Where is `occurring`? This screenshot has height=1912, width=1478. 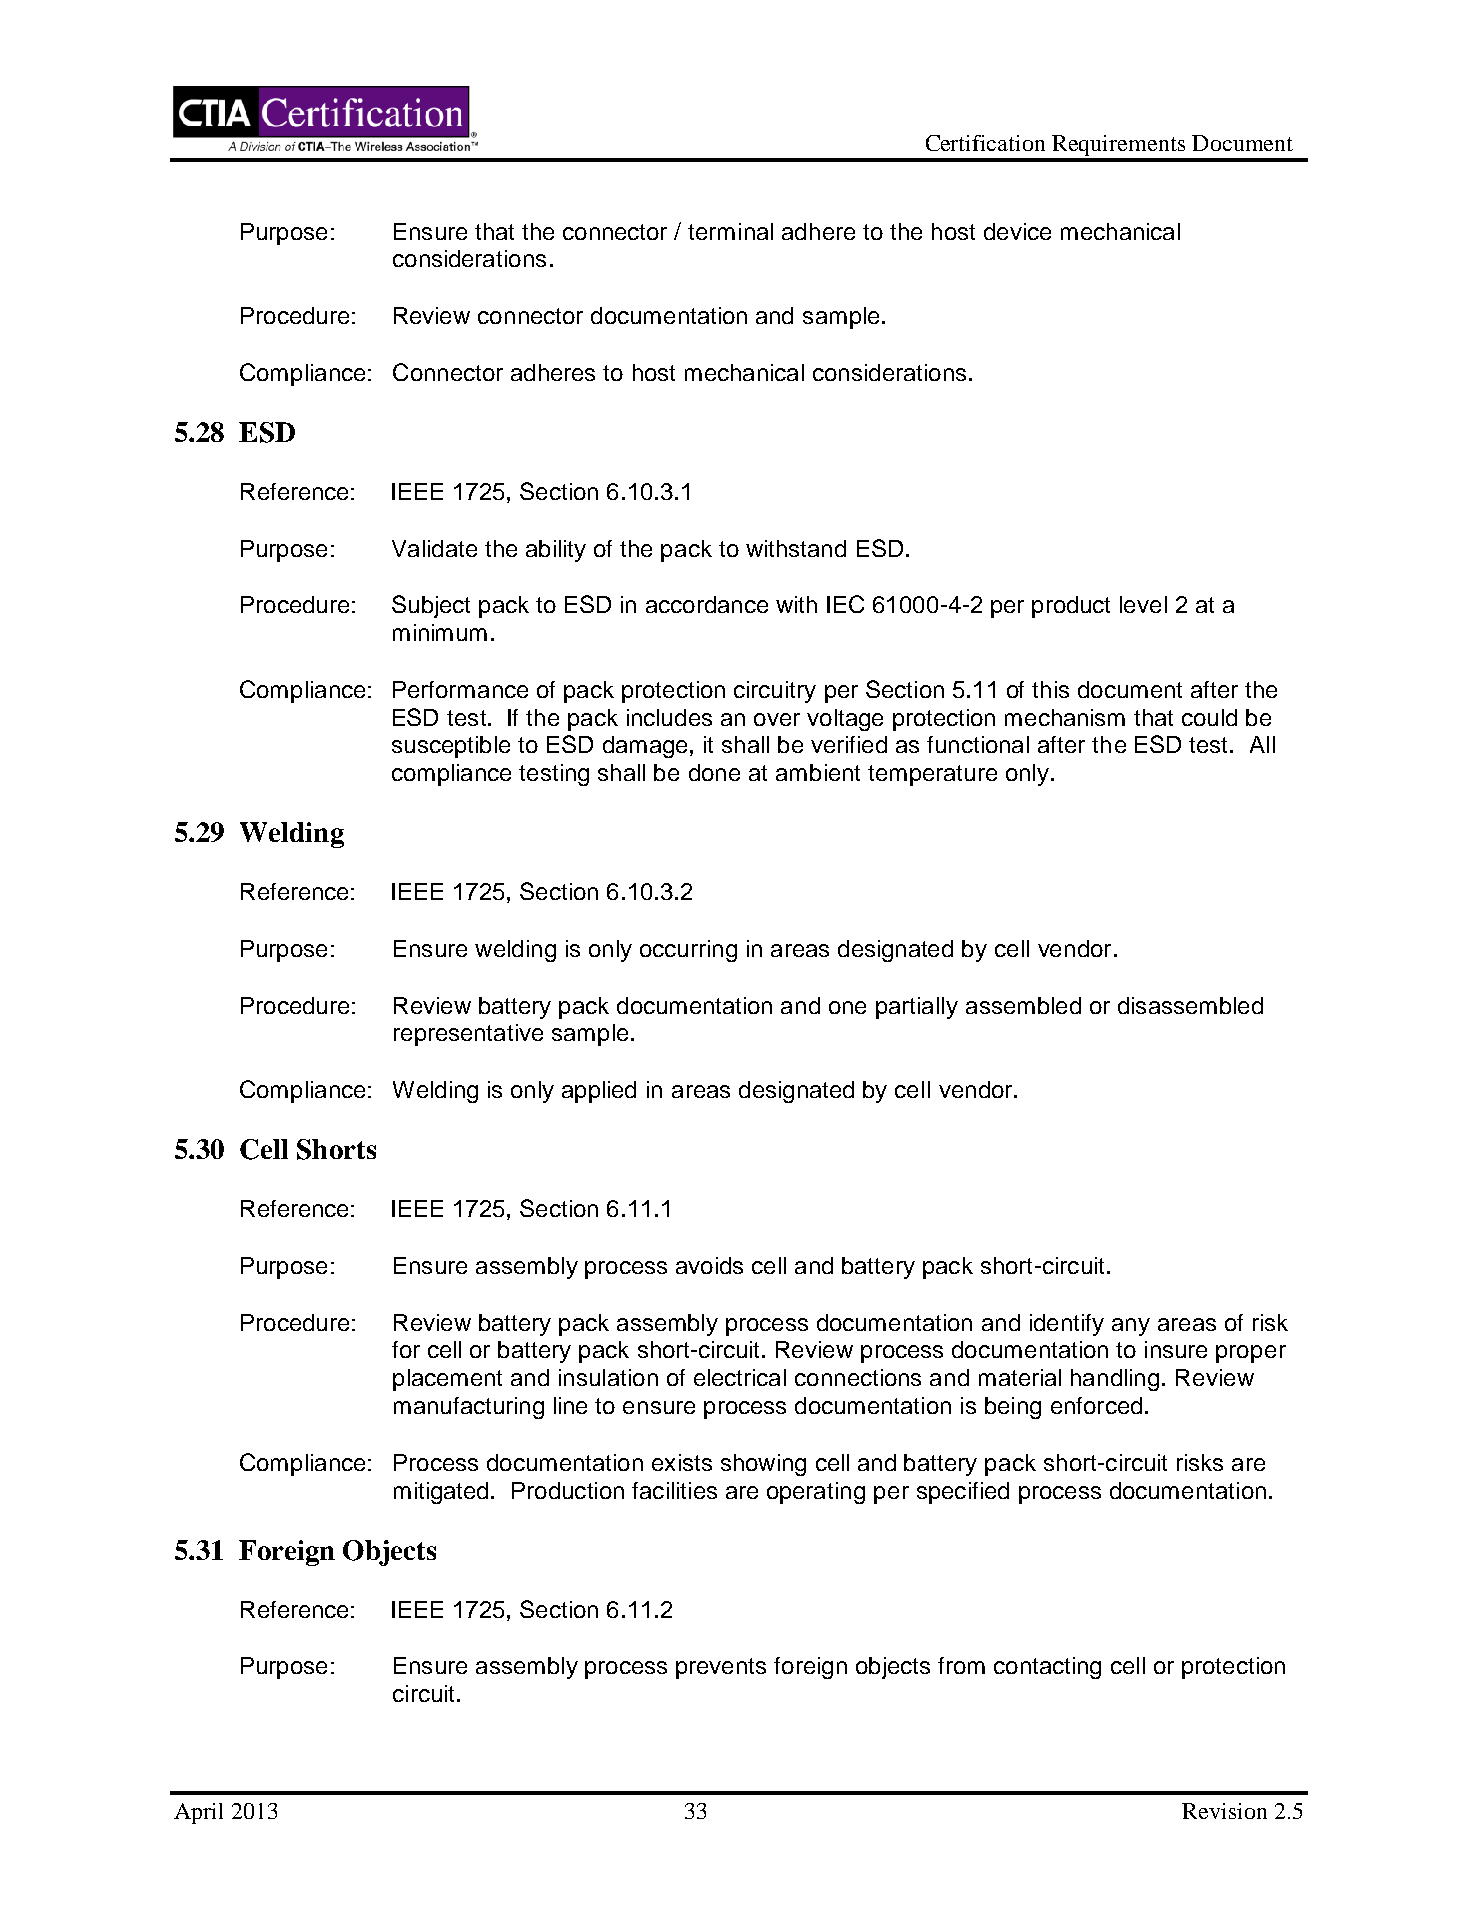 occurring is located at coordinates (688, 951).
